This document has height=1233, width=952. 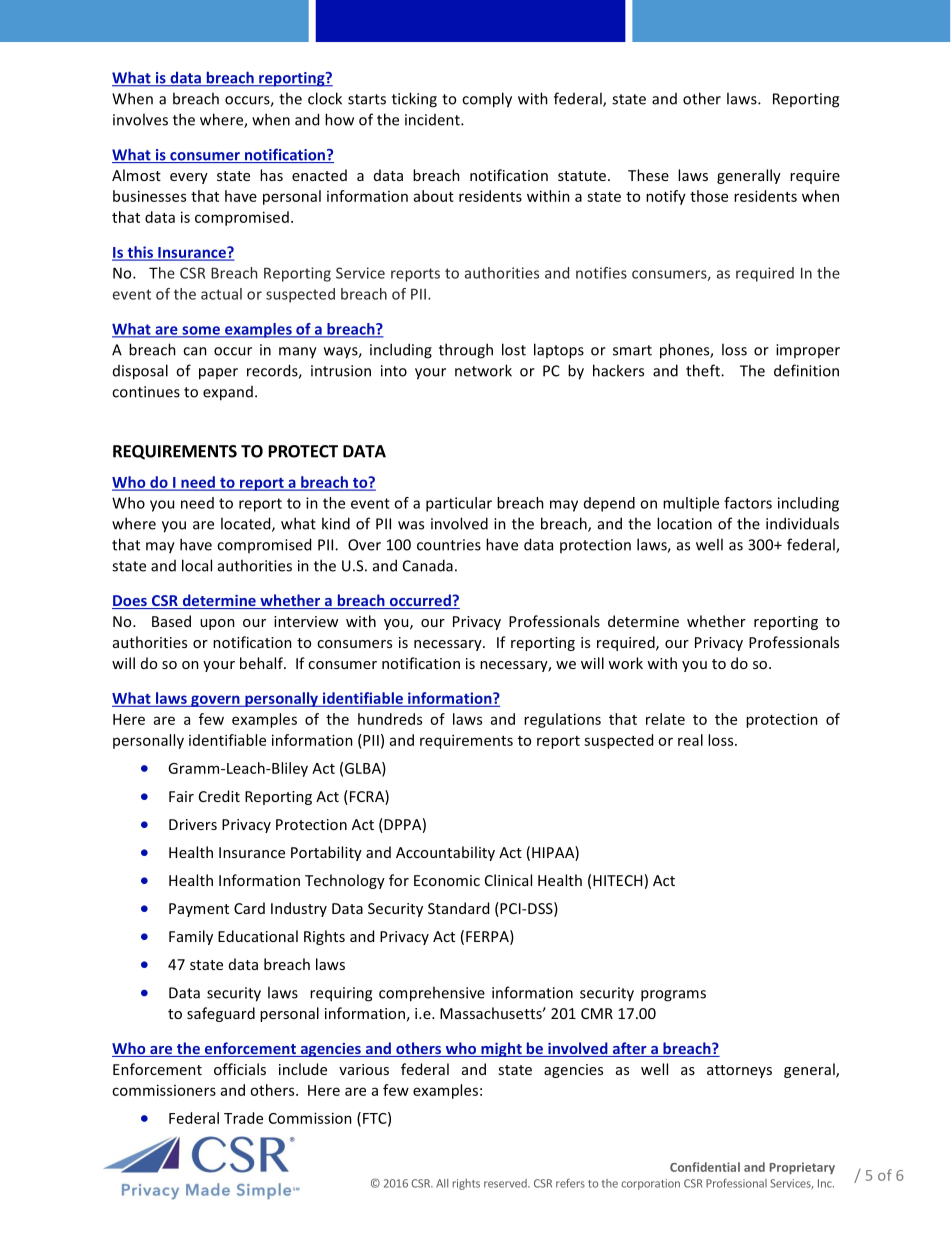 I want to click on Canada, so click(x=428, y=565).
